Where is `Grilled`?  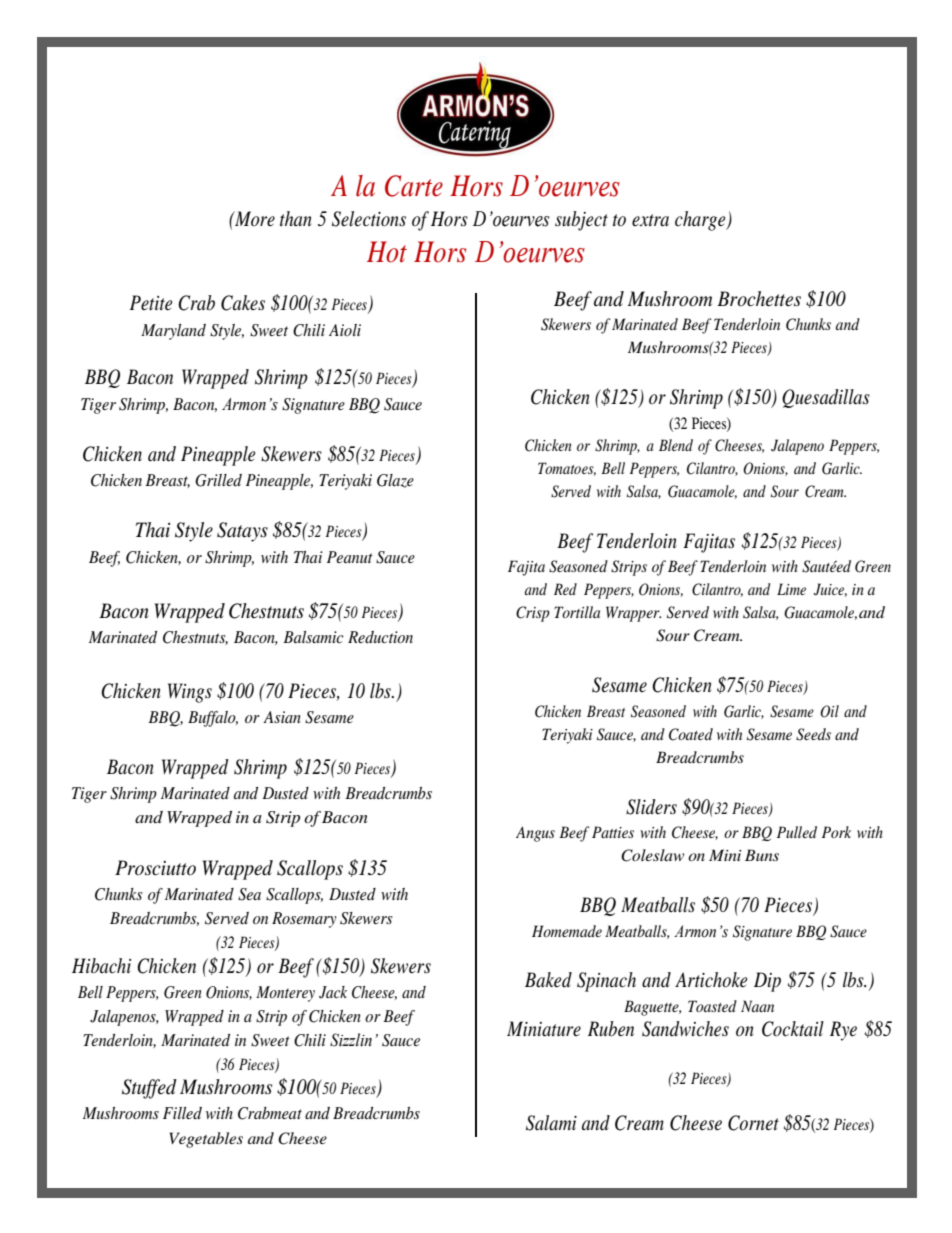
Grilled is located at coordinates (218, 480).
